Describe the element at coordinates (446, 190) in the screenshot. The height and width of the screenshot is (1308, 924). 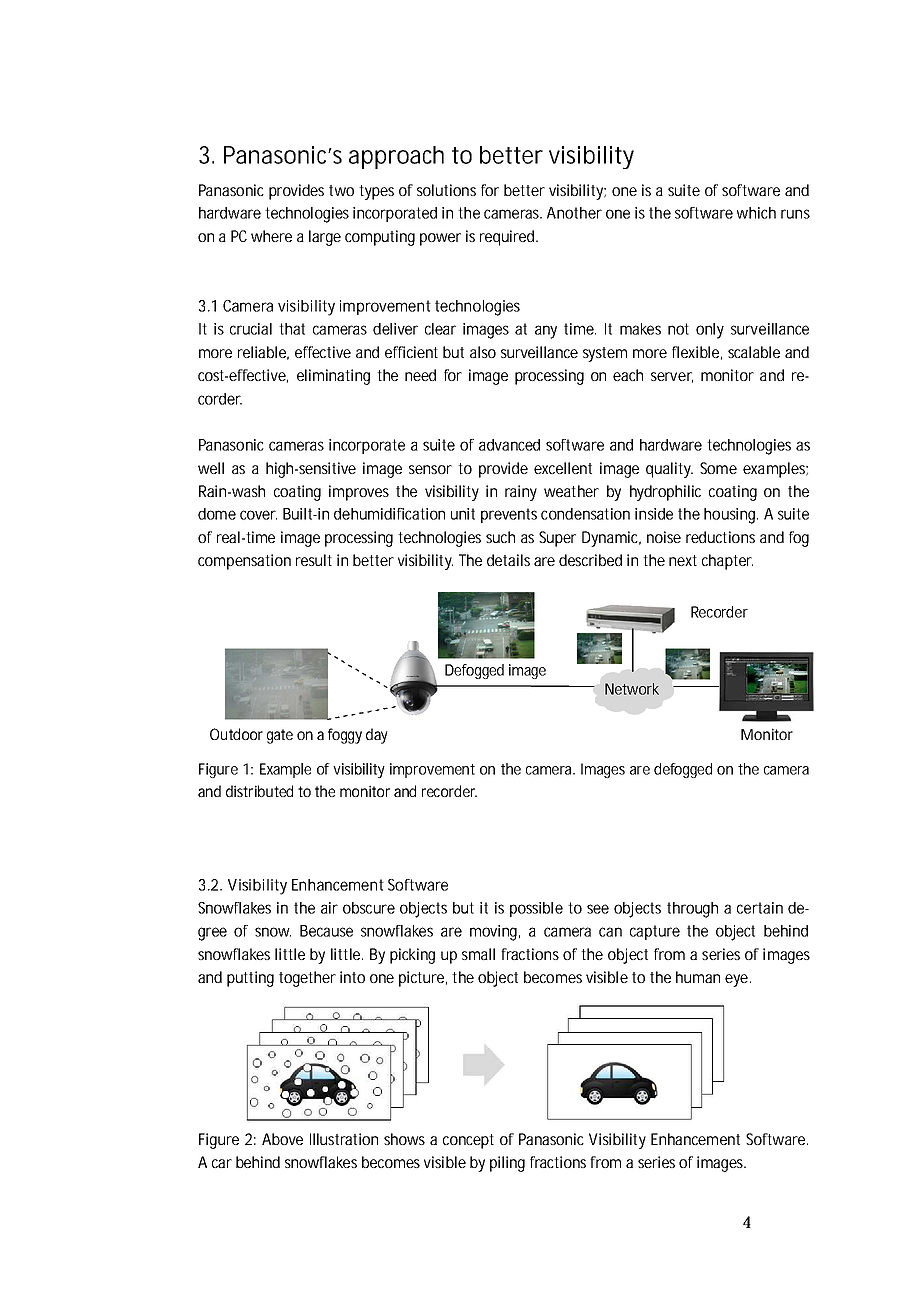
I see `solutions` at that location.
